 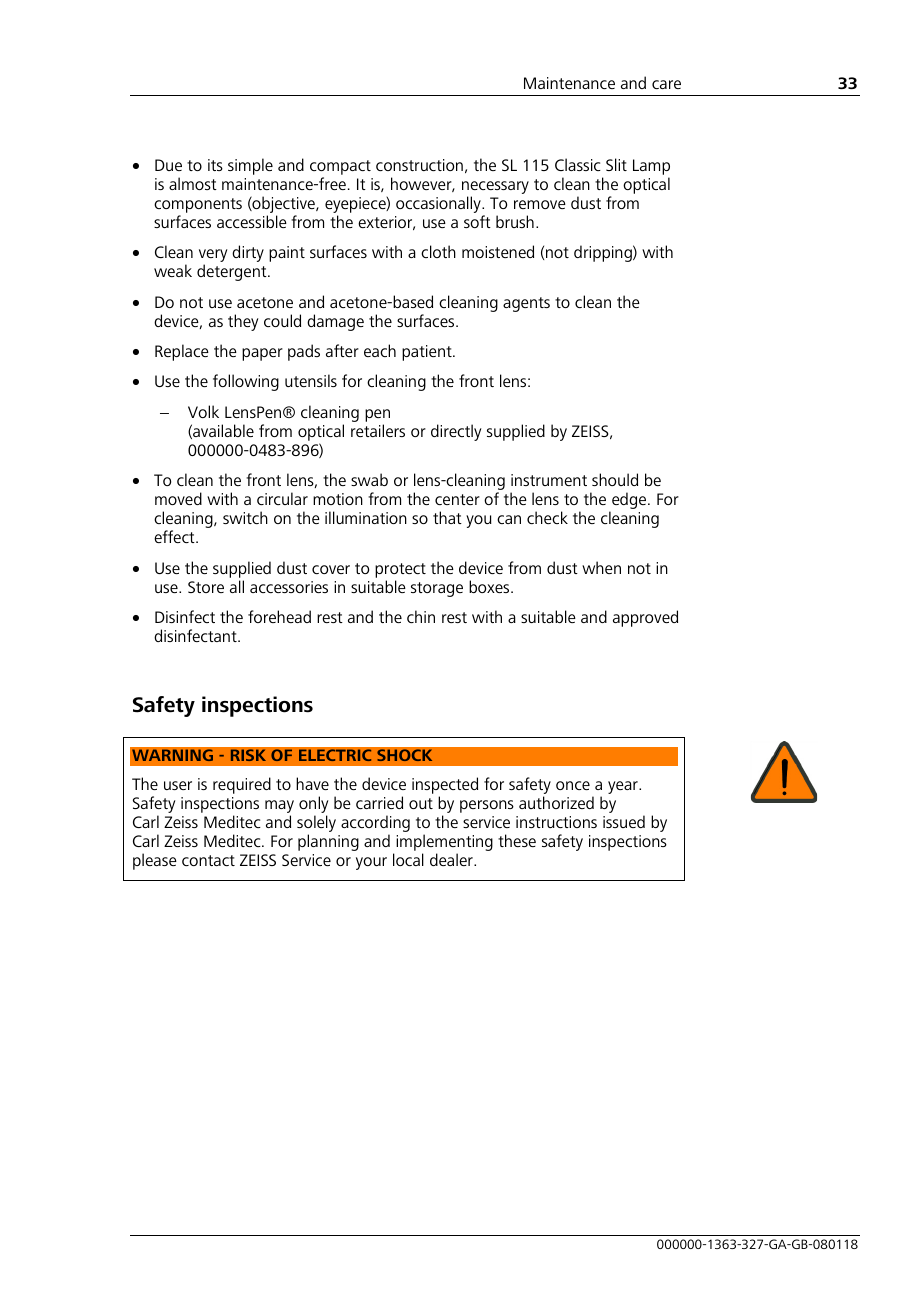 I want to click on approved, so click(x=645, y=618).
